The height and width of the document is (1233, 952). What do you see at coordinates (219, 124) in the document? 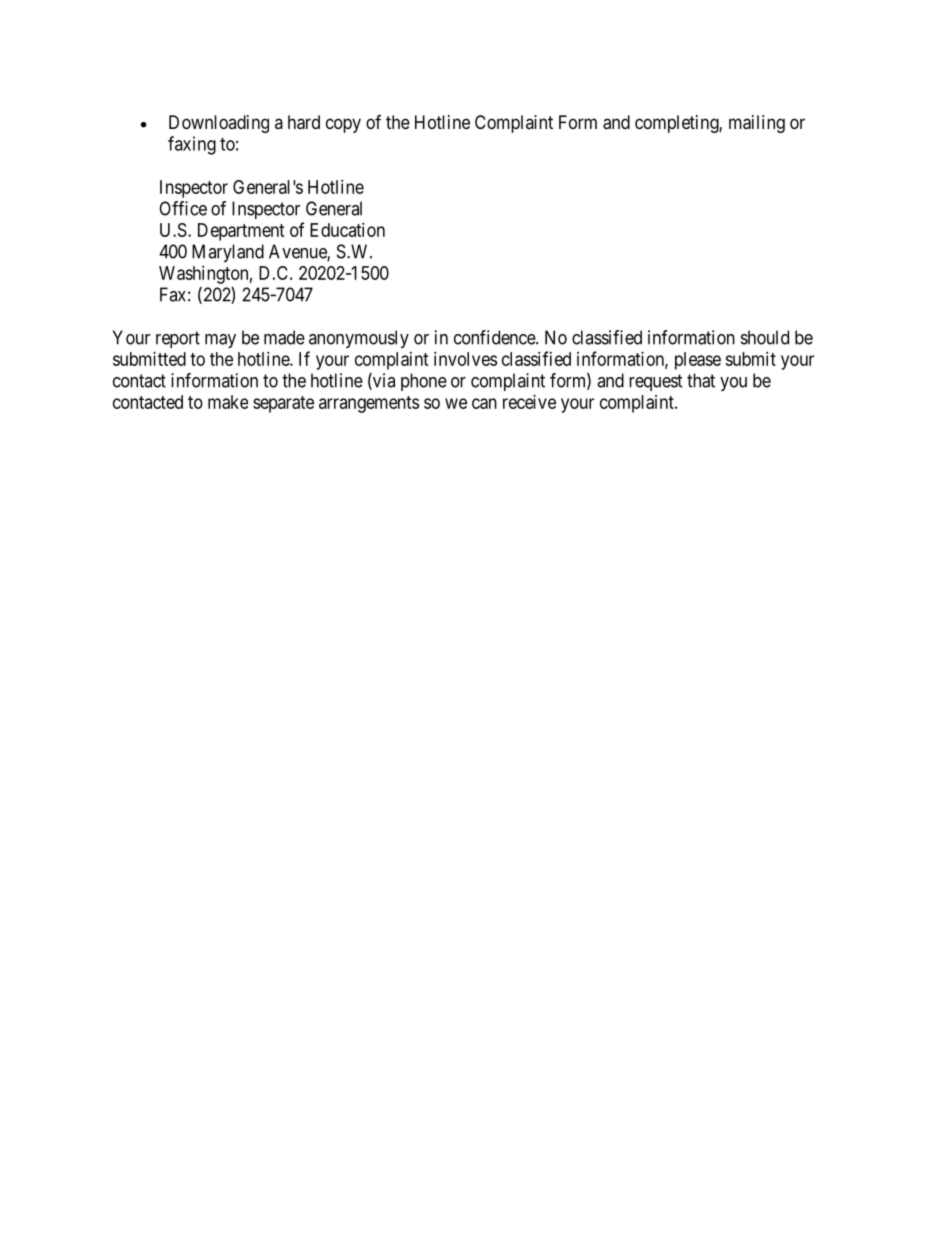
I see `Downloading` at bounding box center [219, 124].
